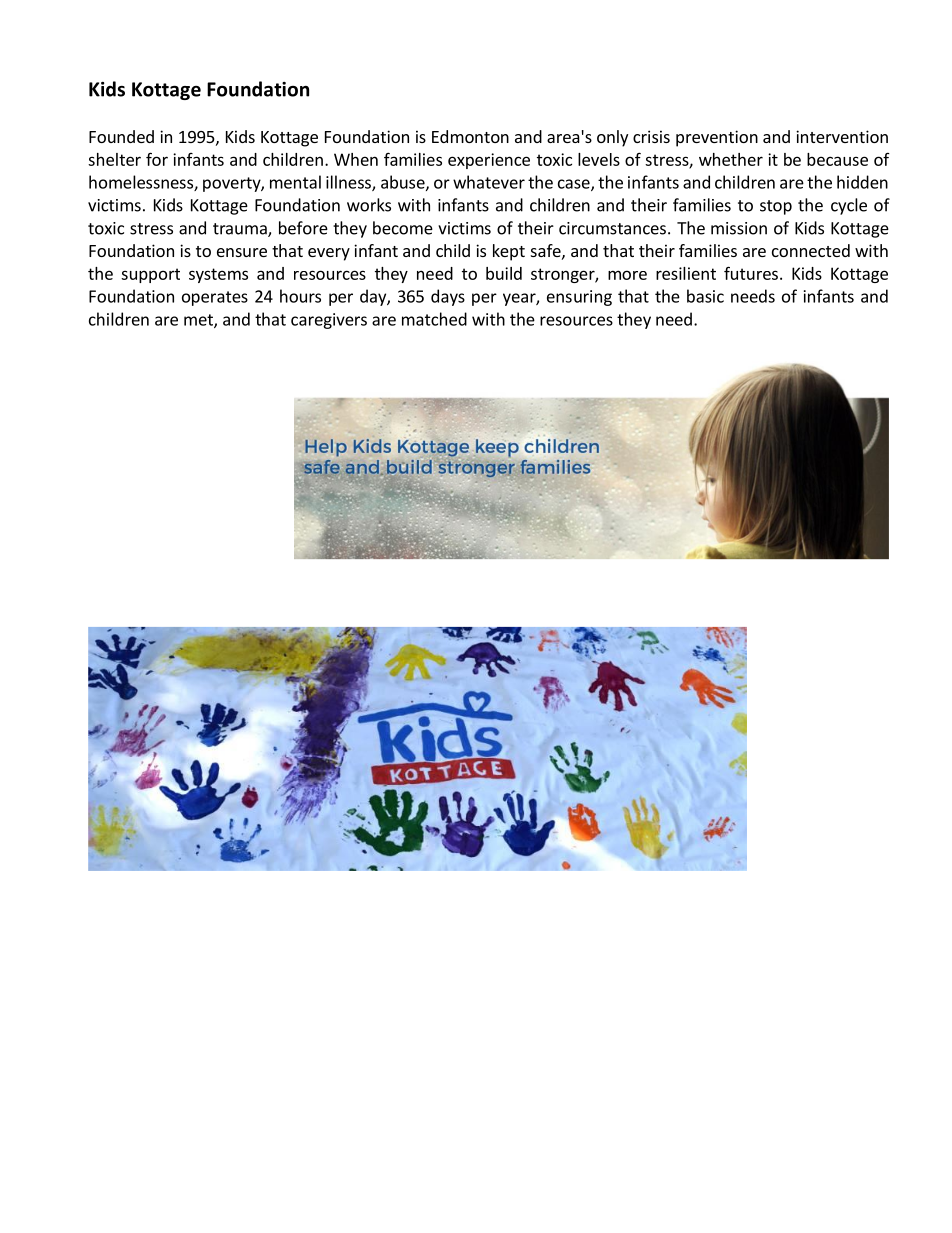 The image size is (952, 1233). What do you see at coordinates (369, 205) in the document?
I see `works` at bounding box center [369, 205].
